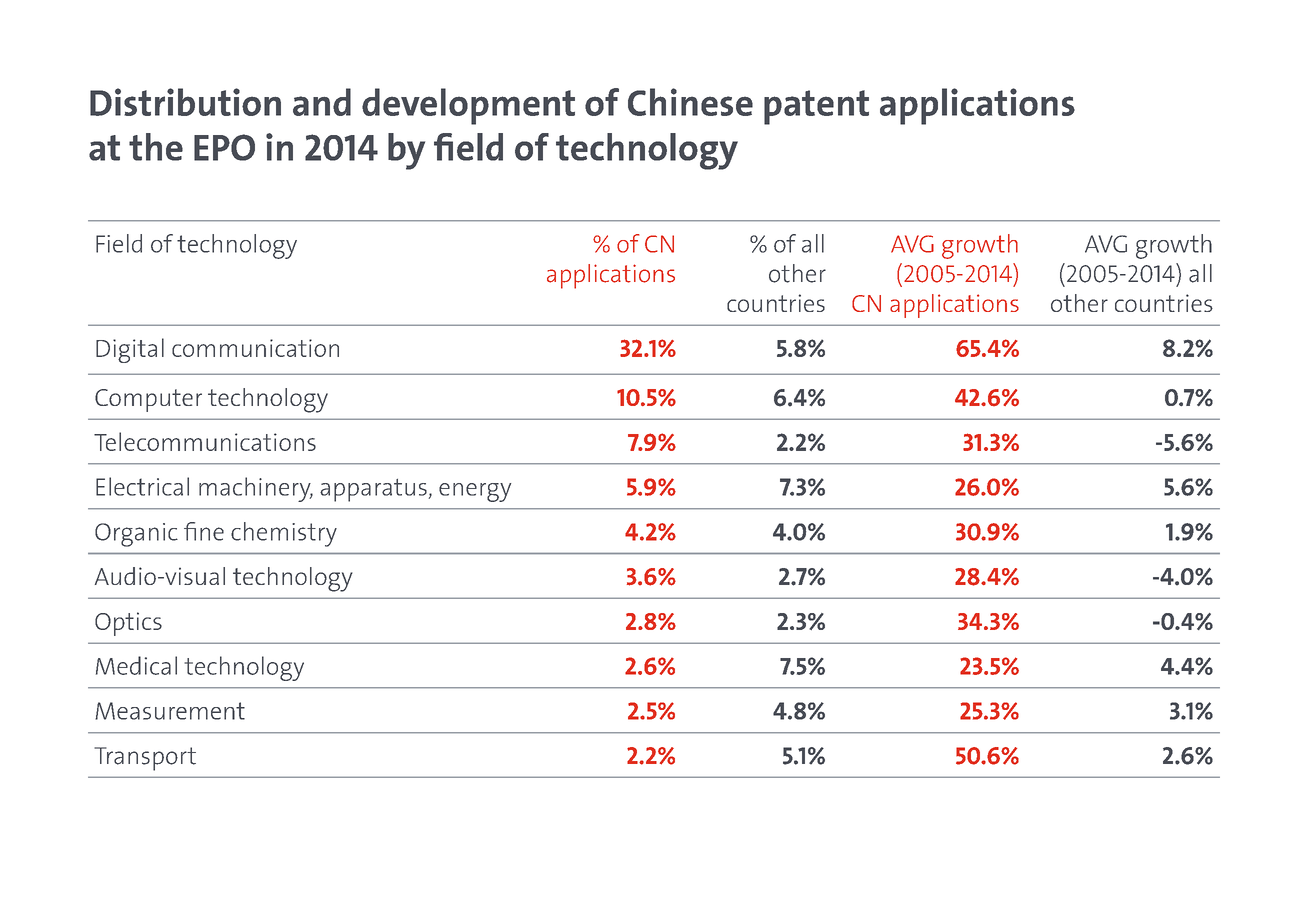 The width and height of the document is (1308, 924). I want to click on Transport, so click(145, 759).
